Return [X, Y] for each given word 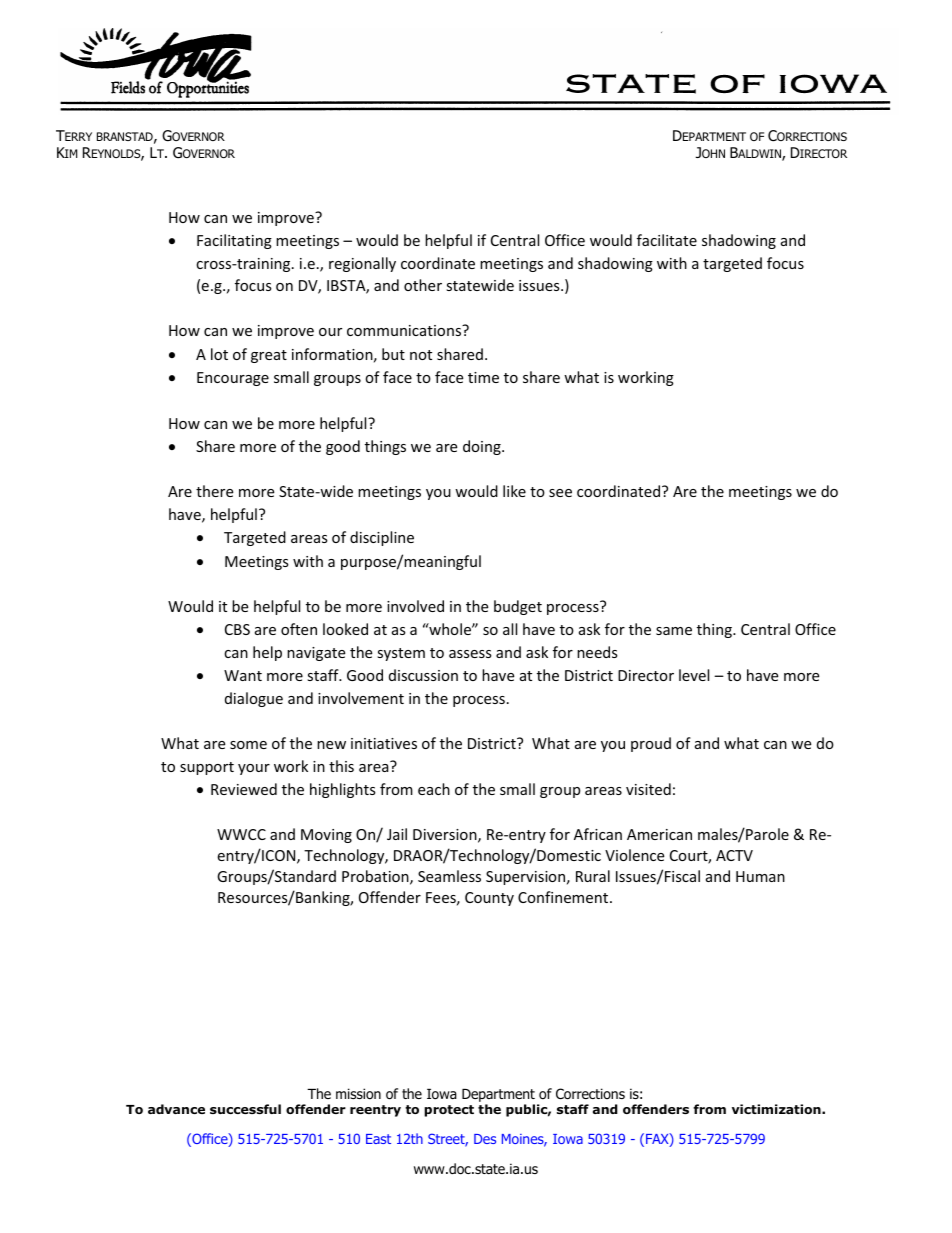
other [423, 285]
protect [449, 1111]
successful [245, 1109]
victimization [777, 1109]
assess [470, 654]
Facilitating [234, 241]
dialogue [254, 699]
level [694, 675]
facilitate [667, 240]
